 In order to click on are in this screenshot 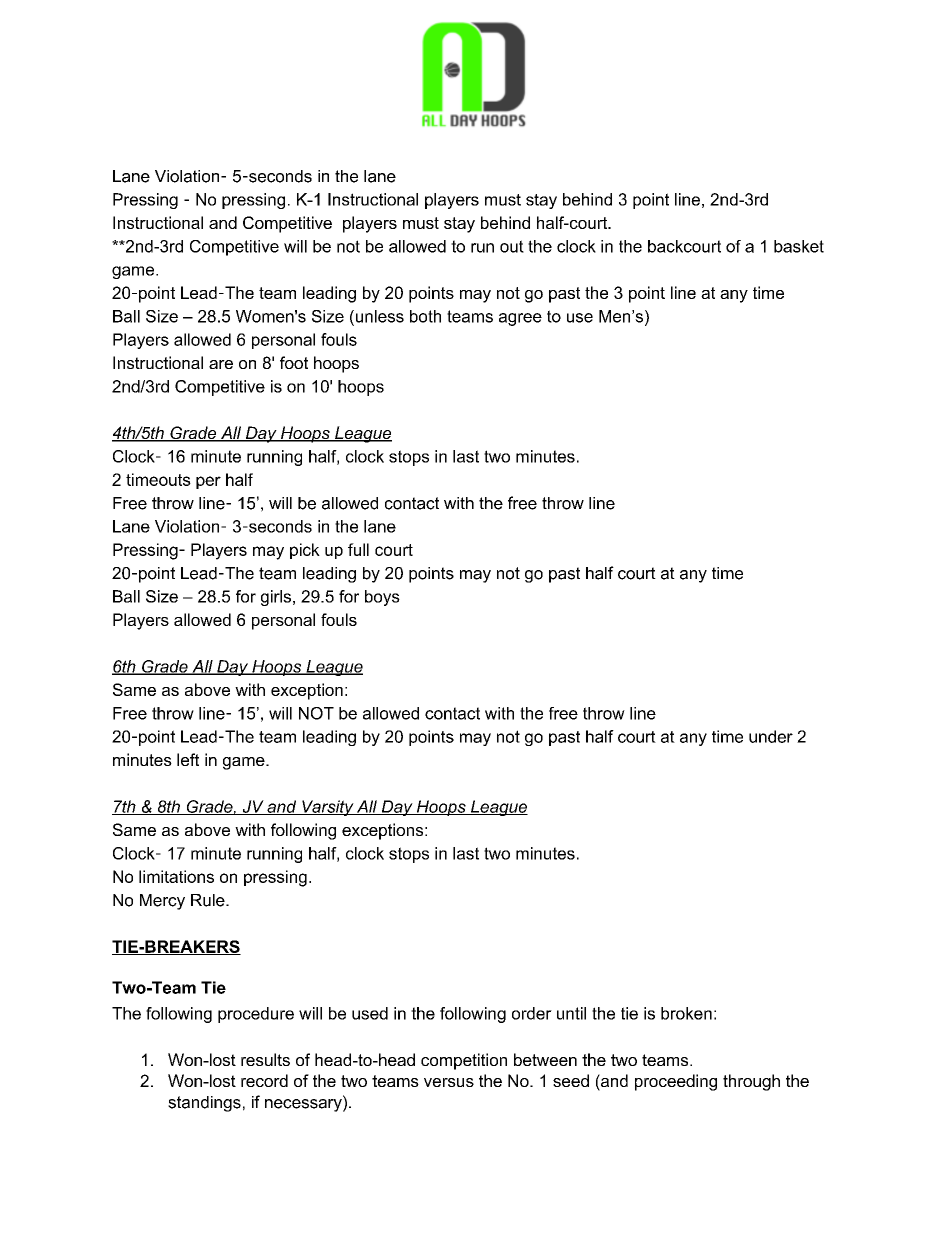, I will do `click(221, 364)`.
